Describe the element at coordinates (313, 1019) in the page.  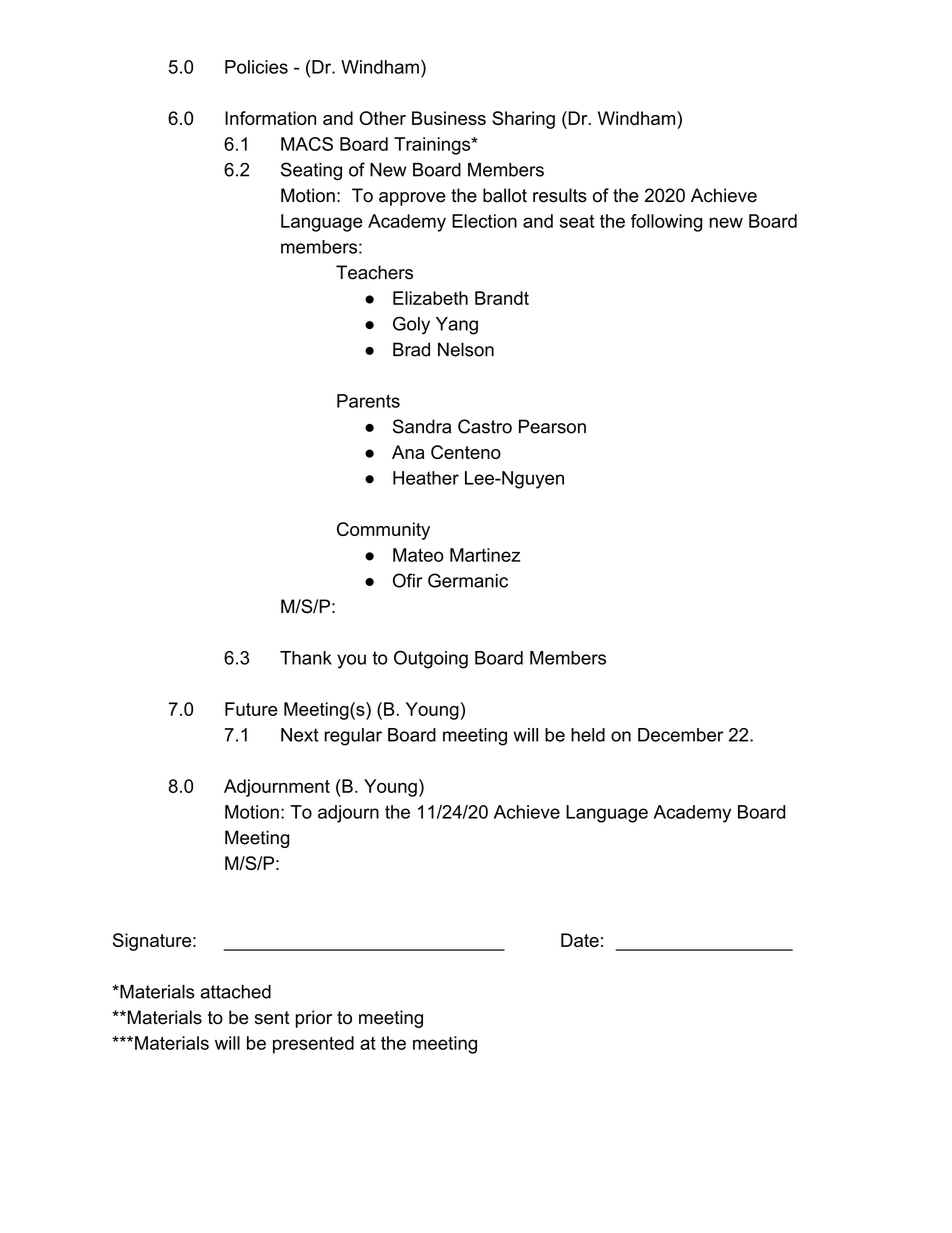
I see `prior` at that location.
